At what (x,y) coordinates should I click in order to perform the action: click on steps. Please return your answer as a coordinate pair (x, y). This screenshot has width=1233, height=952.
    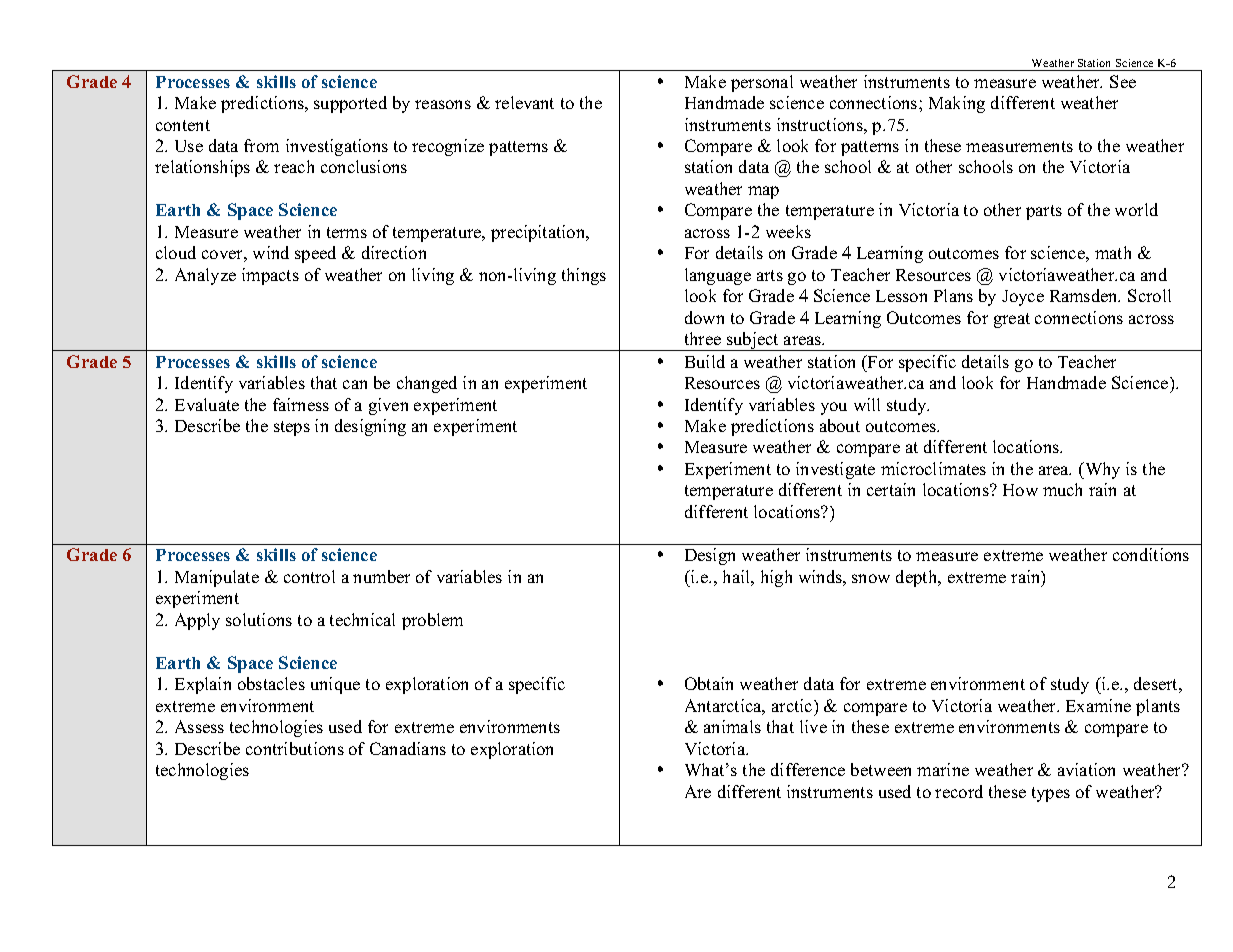
    Looking at the image, I should click on (292, 428).
